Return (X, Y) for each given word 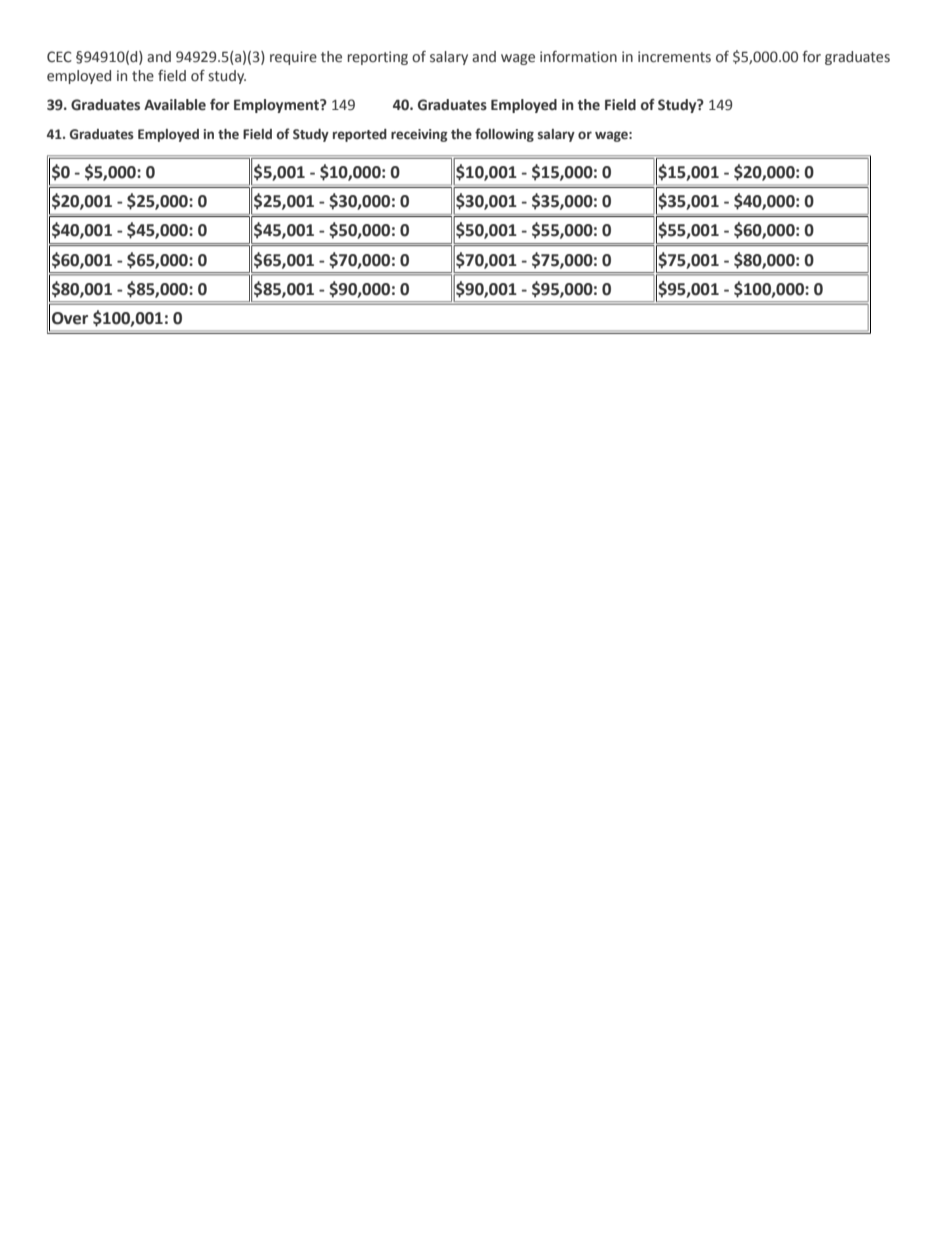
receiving (419, 135)
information (578, 57)
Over (70, 318)
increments (674, 57)
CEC (59, 57)
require (293, 58)
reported (360, 135)
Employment (277, 106)
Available (175, 105)
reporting (378, 58)
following (504, 135)
